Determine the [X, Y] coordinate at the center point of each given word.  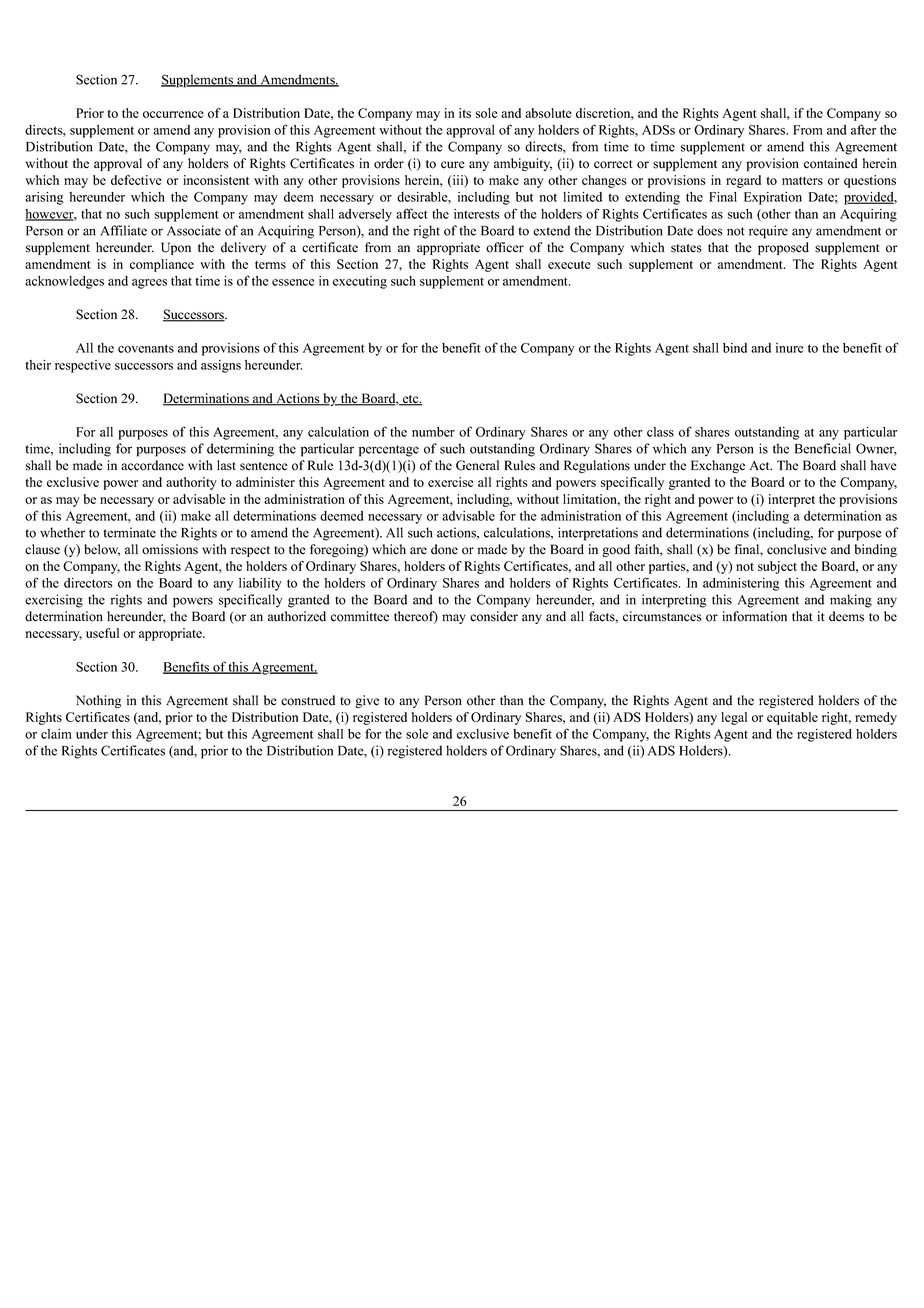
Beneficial [823, 448]
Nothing [99, 701]
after [863, 129]
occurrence [173, 114]
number [433, 432]
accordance [152, 465]
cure [453, 165]
